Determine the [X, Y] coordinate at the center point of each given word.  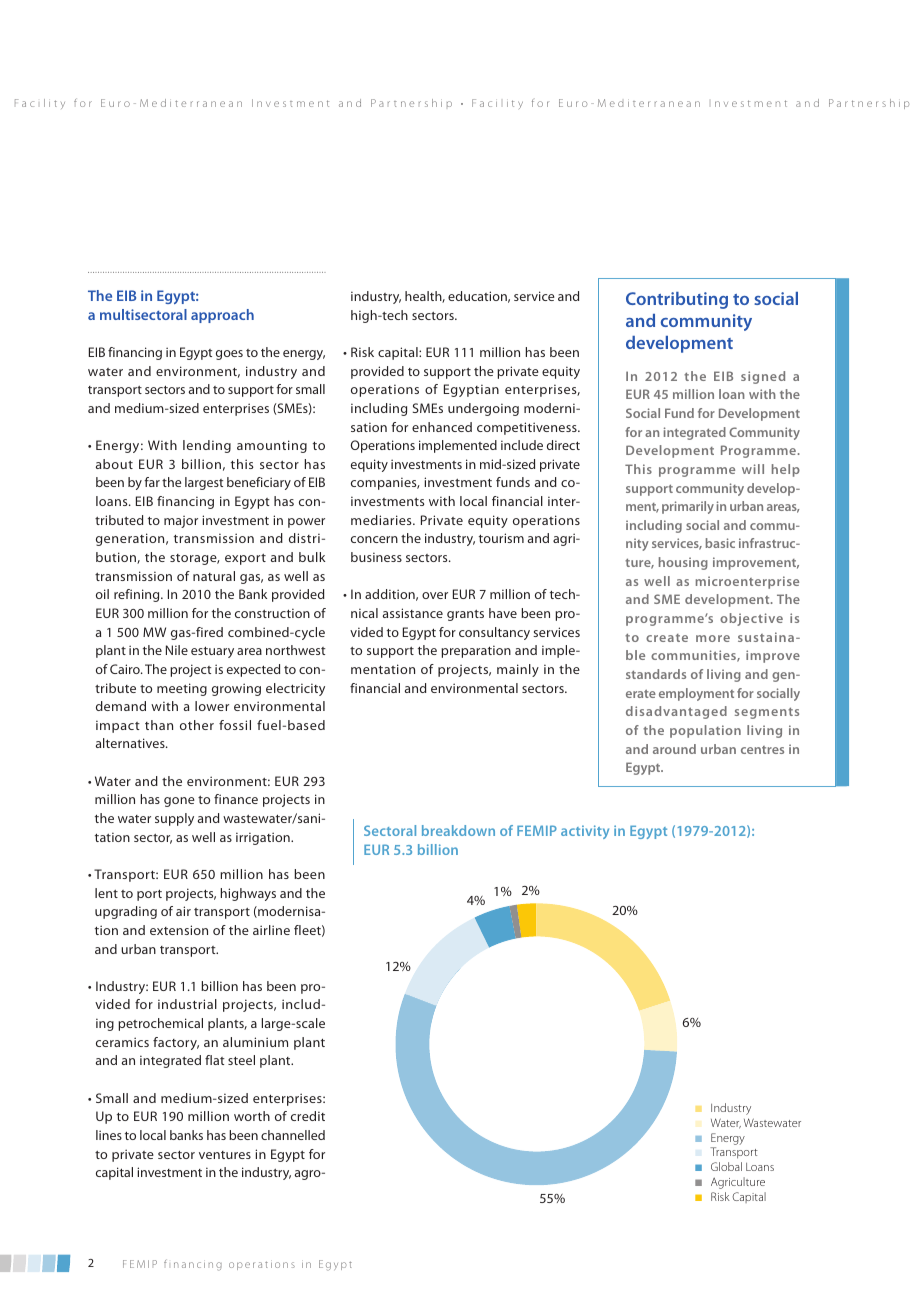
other [197, 725]
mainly [518, 670]
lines [109, 1135]
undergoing [483, 409]
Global [726, 1166]
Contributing [677, 300]
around [674, 749]
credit [308, 1116]
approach [222, 316]
